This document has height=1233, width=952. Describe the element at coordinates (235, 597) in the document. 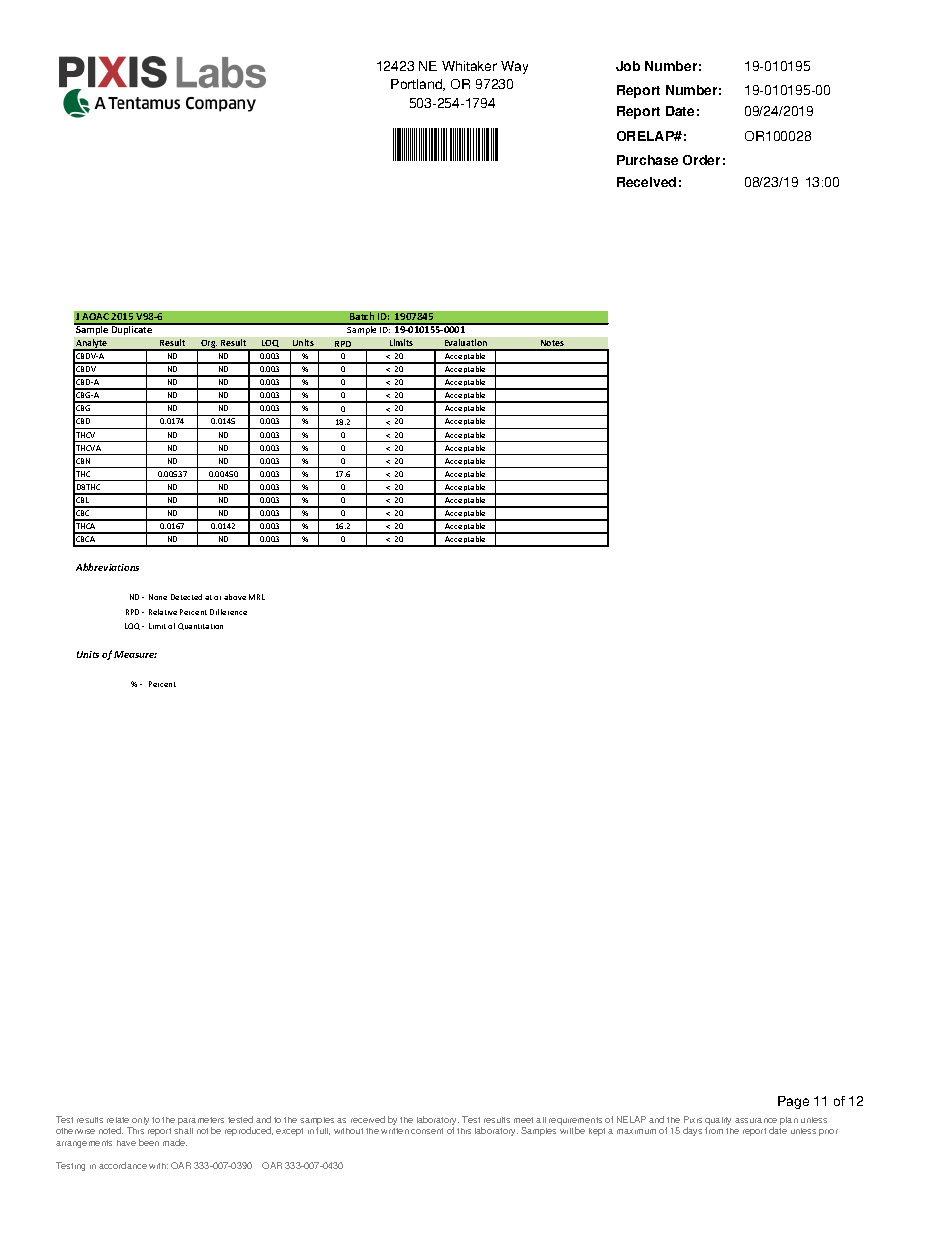

I see `above` at that location.
